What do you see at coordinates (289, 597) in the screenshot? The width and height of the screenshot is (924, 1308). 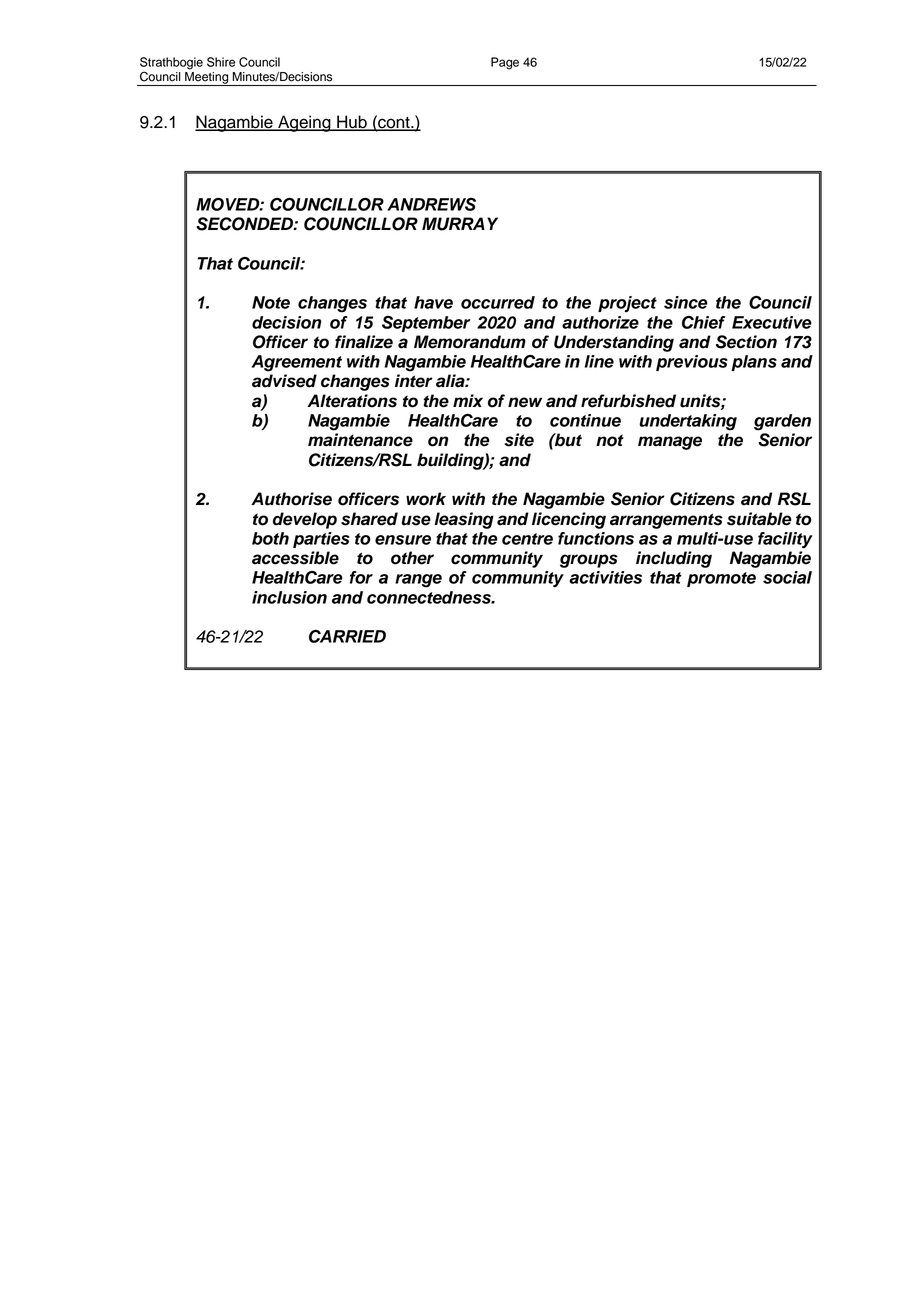 I see `inclusion` at bounding box center [289, 597].
